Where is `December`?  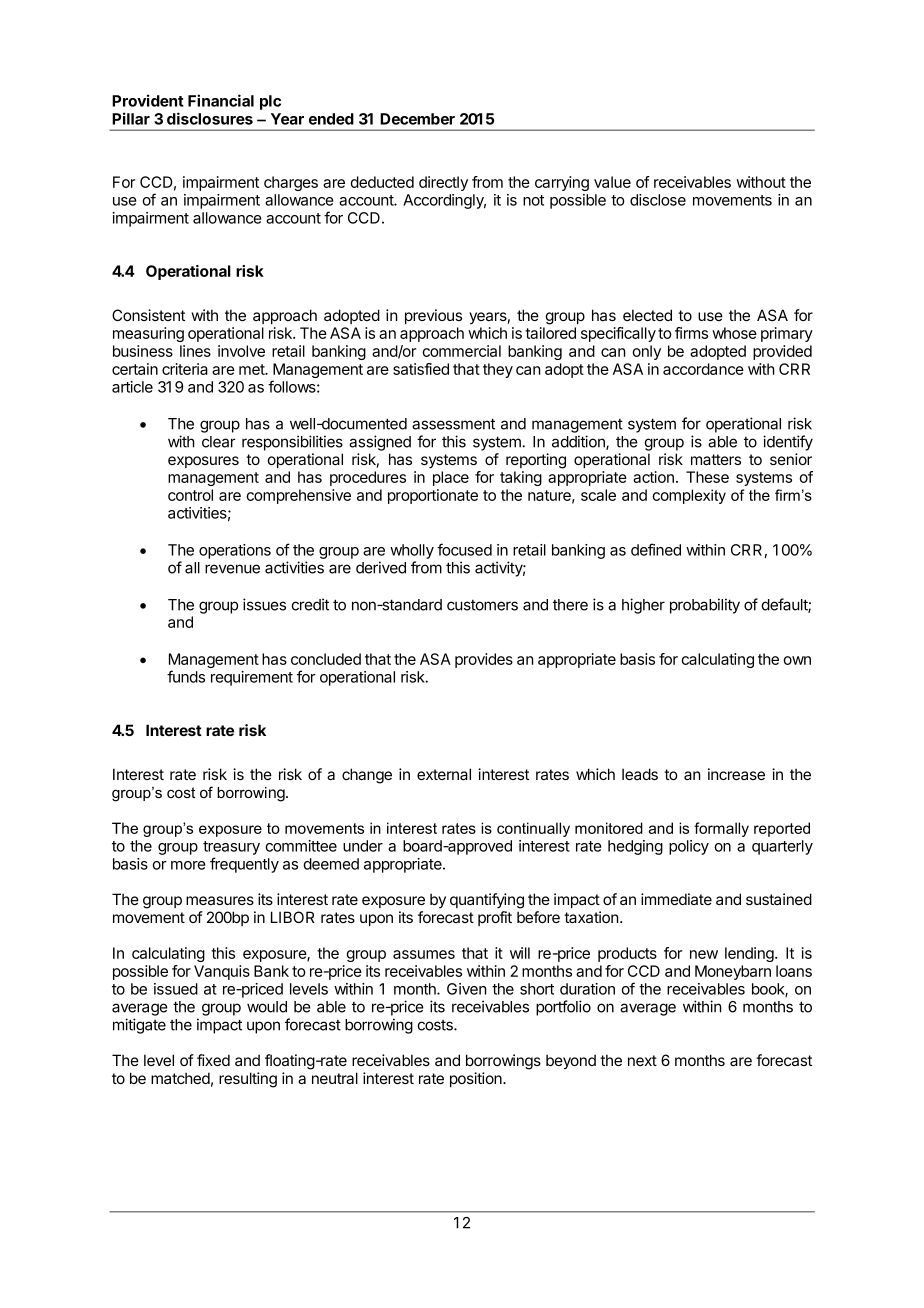
December is located at coordinates (417, 119).
